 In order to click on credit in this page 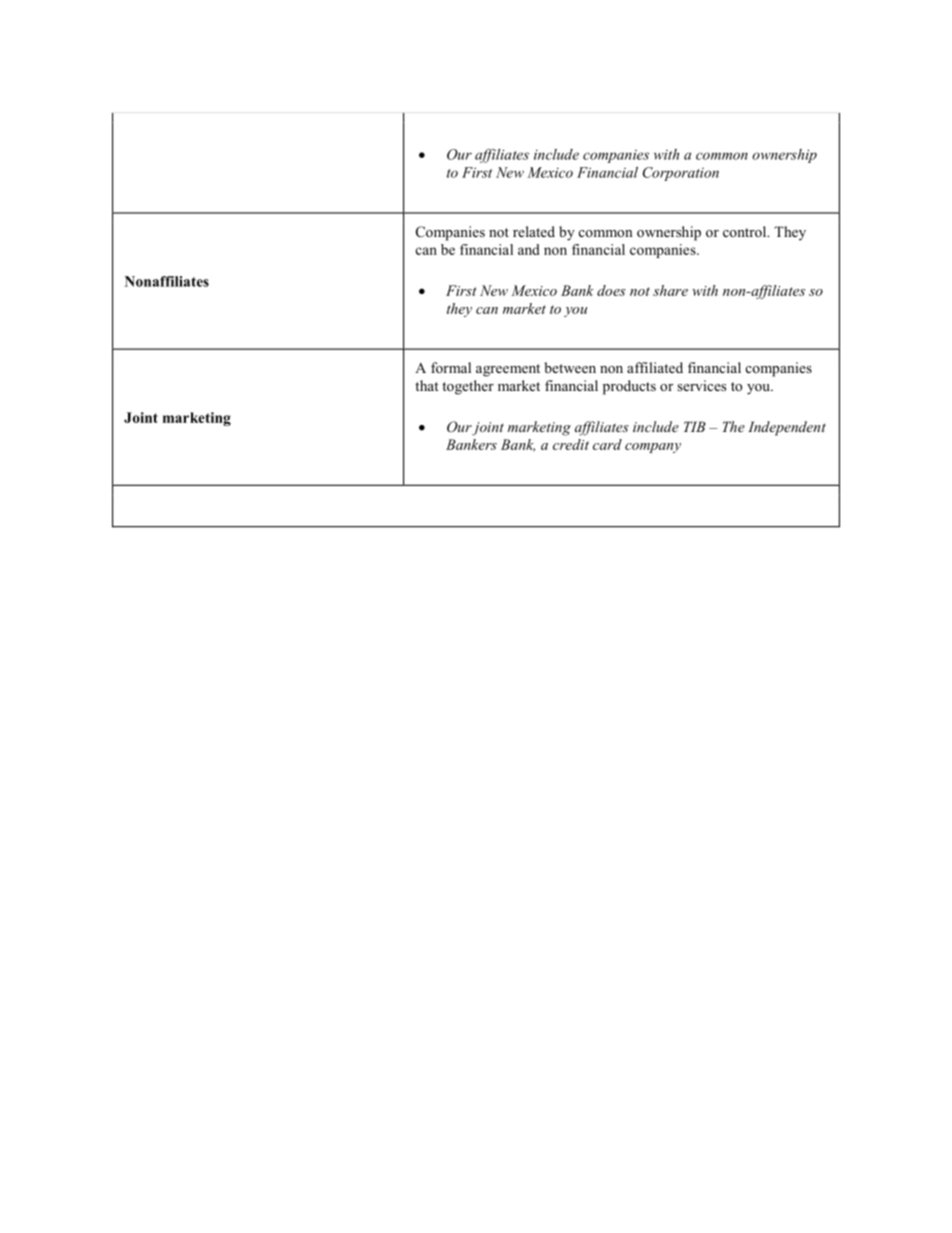, I will do `click(571, 444)`.
